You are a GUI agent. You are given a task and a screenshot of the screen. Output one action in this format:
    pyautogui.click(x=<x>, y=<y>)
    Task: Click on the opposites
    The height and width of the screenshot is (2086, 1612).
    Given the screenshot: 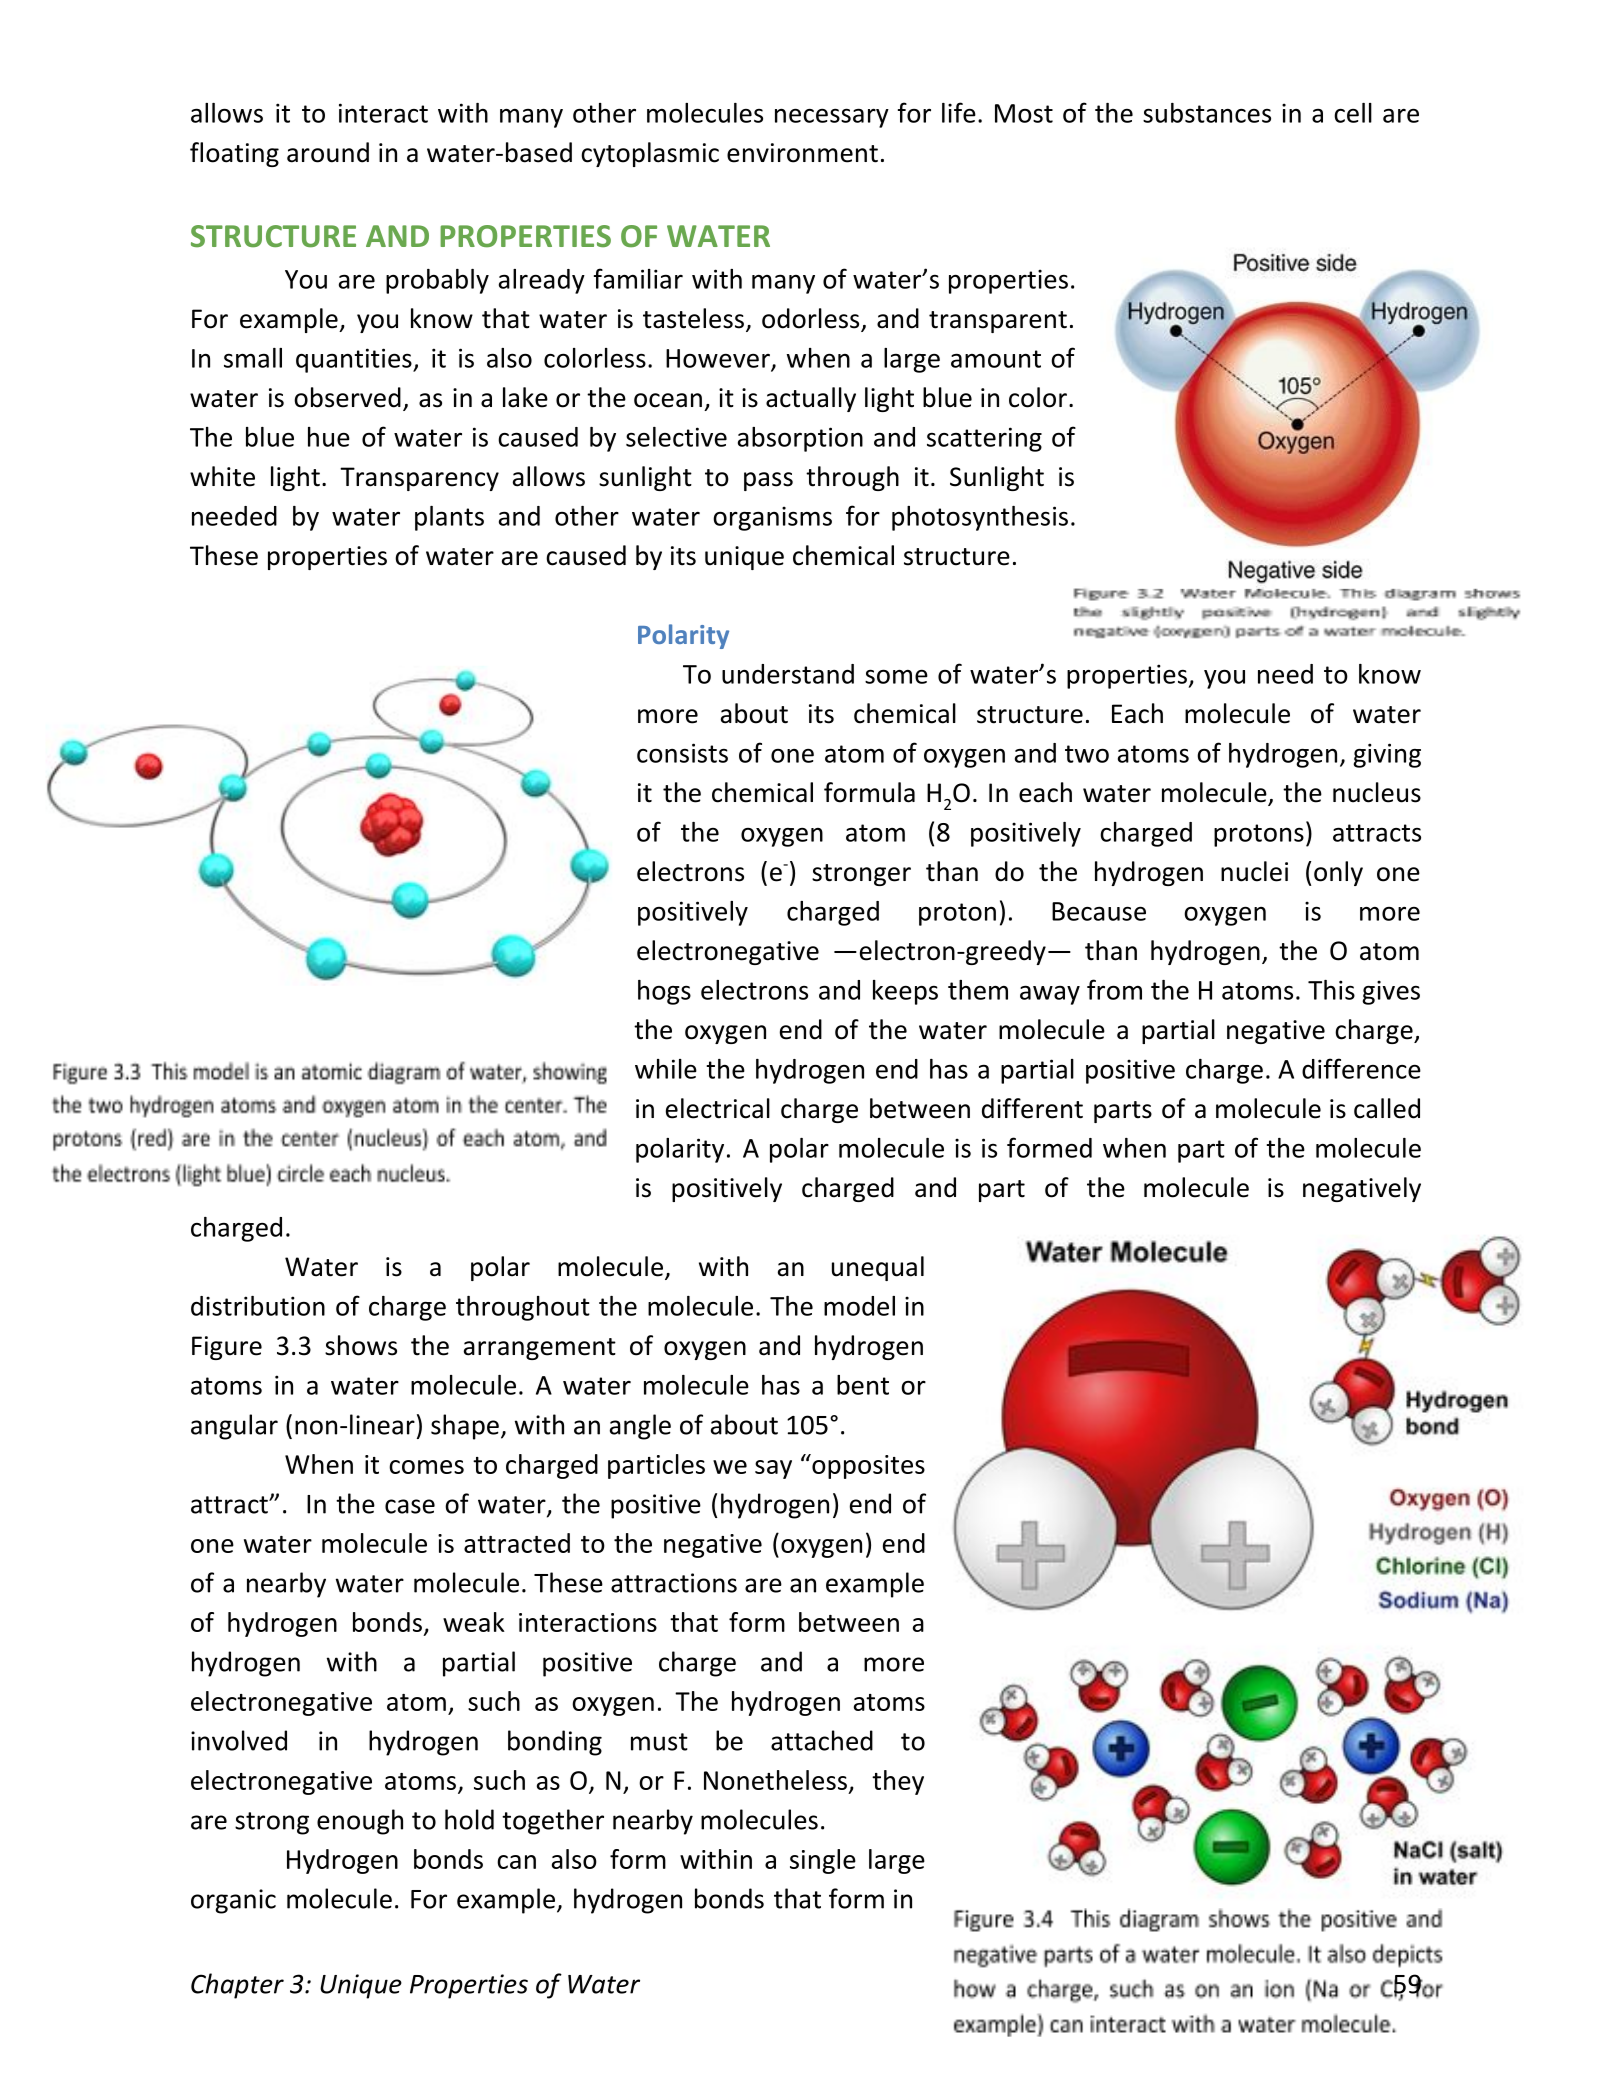 What is the action you would take?
    pyautogui.click(x=867, y=1466)
